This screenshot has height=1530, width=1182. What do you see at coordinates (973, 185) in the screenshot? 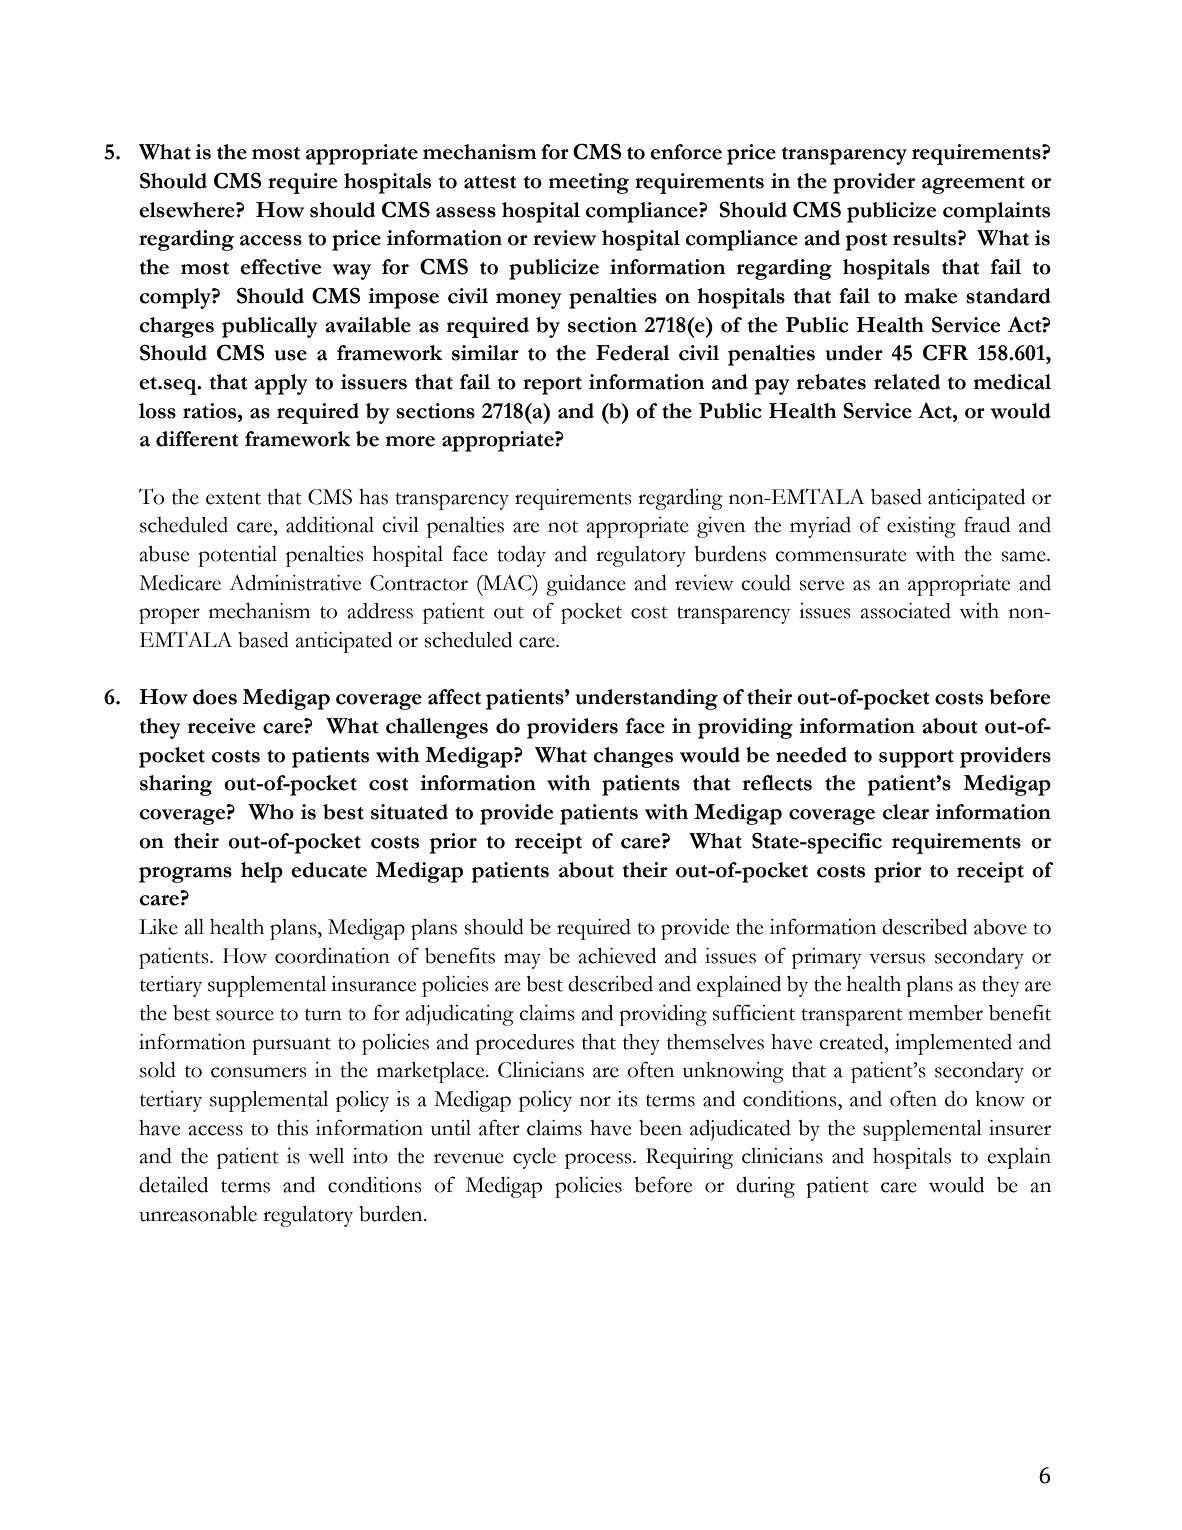
I see `agreement` at bounding box center [973, 185].
